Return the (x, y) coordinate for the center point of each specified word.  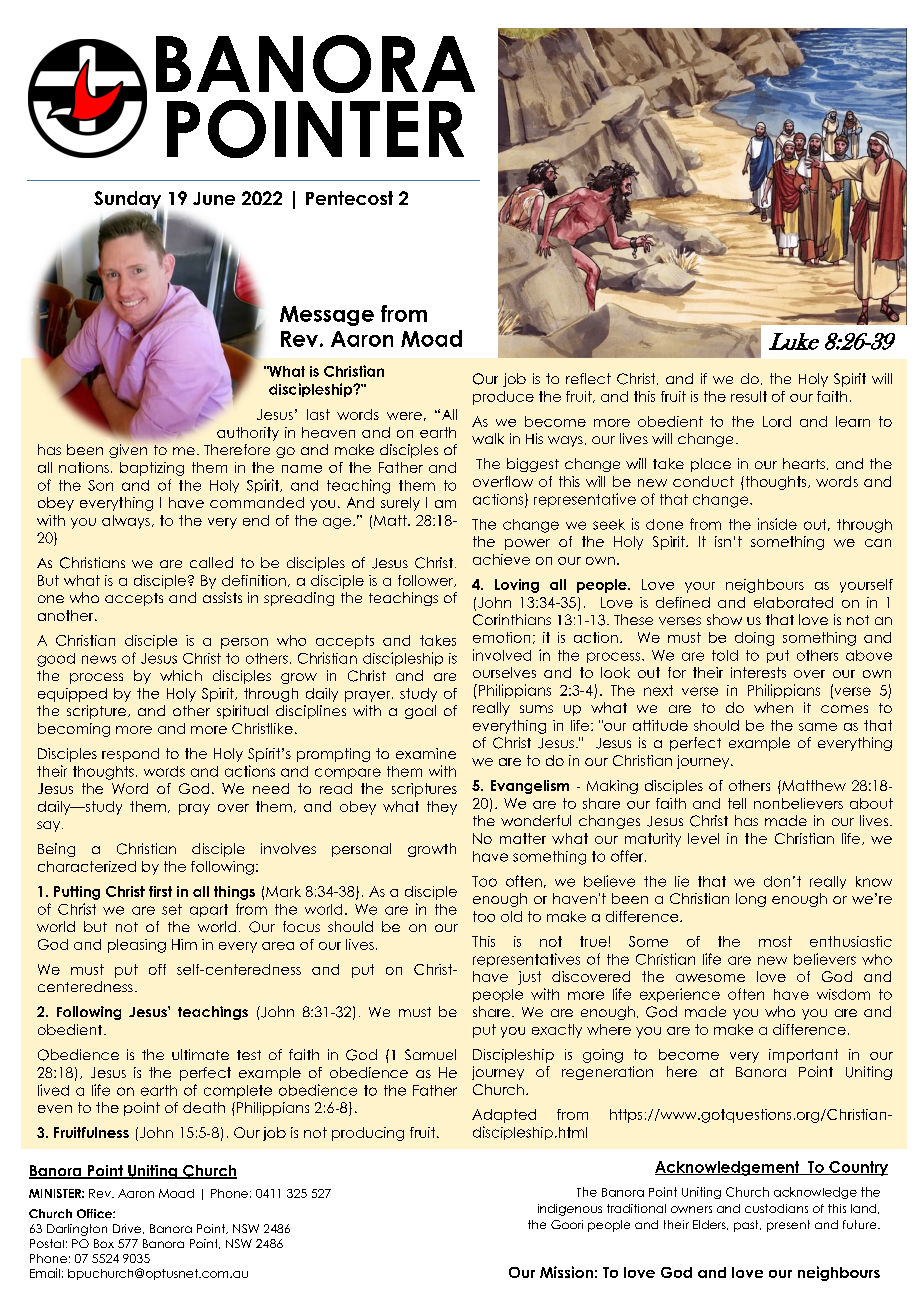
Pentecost (349, 198)
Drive (128, 1229)
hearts (804, 463)
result (749, 396)
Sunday (129, 201)
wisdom (843, 994)
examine (426, 753)
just (529, 978)
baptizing (152, 469)
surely (400, 504)
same (818, 727)
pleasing (137, 946)
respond (130, 755)
